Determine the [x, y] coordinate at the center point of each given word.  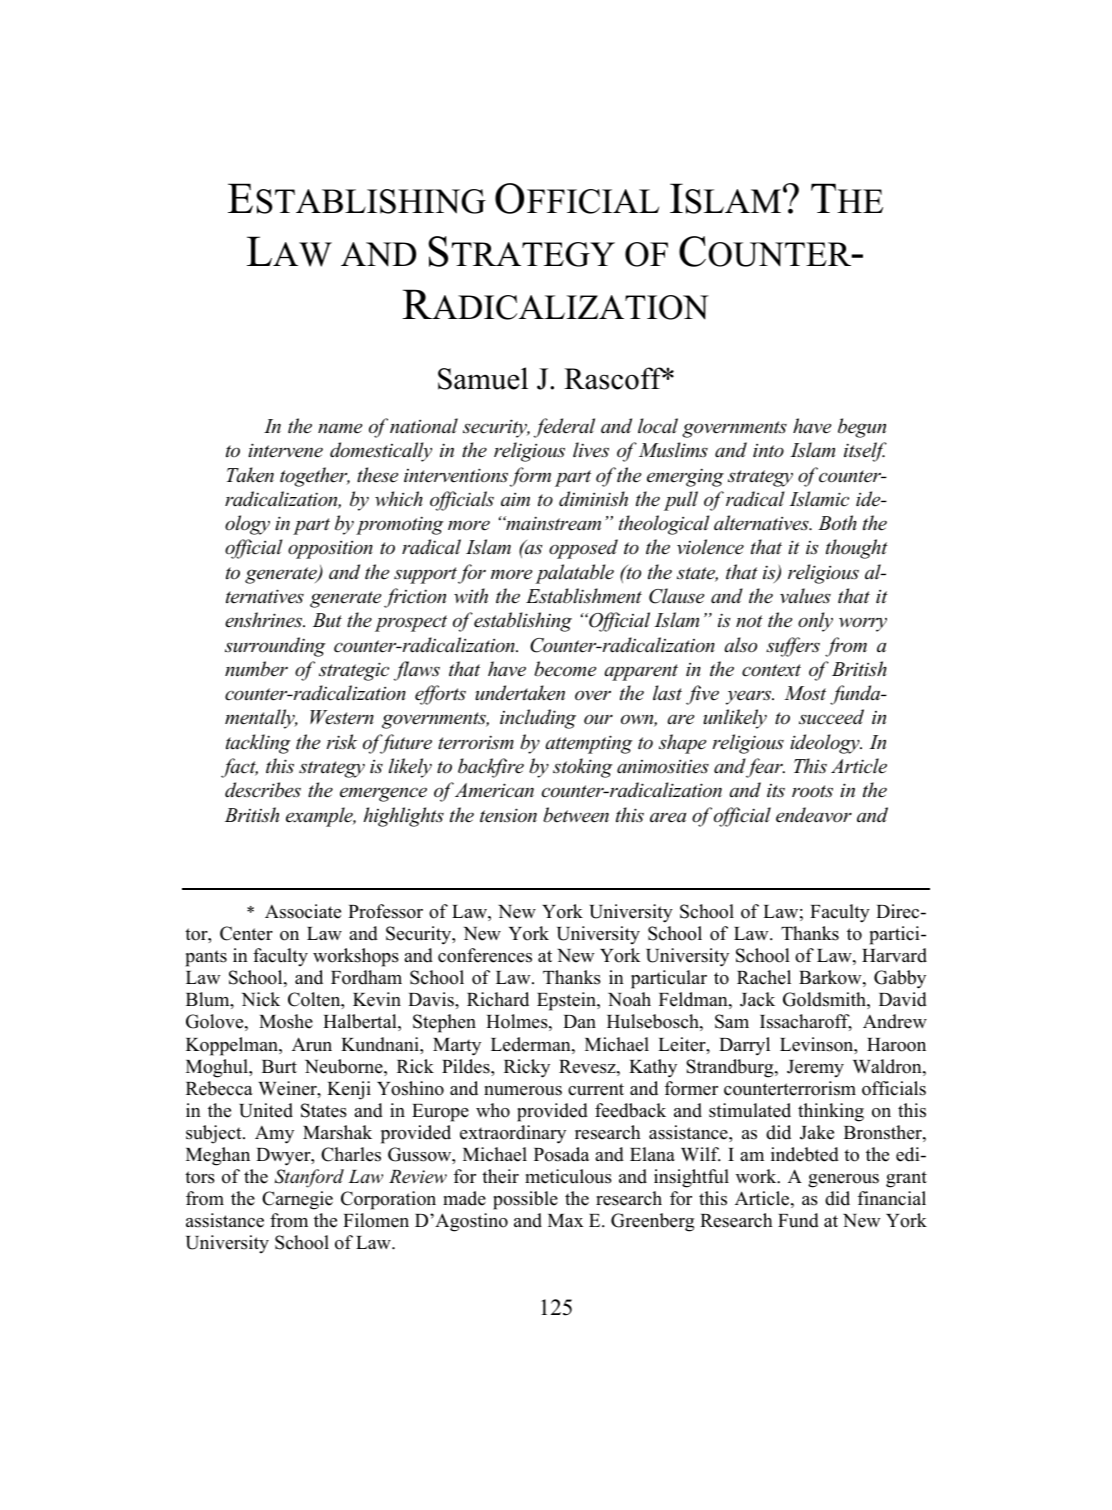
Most [805, 693]
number [256, 669]
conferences [485, 955]
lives [591, 450]
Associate [303, 911]
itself [865, 452]
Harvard [894, 955]
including [538, 719]
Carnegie [297, 1200]
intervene [285, 450]
